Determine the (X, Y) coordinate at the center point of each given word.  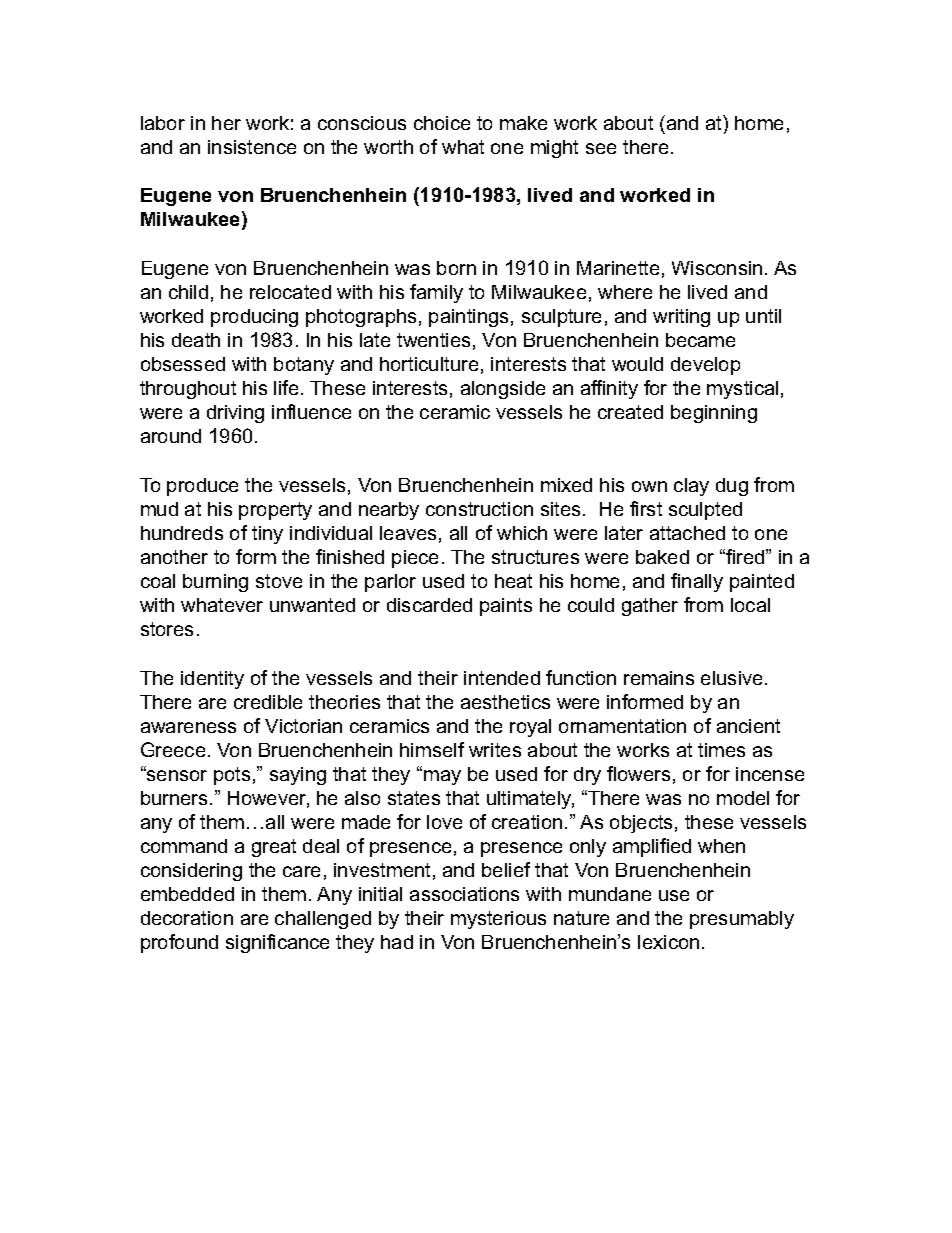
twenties (433, 340)
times (721, 750)
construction (479, 509)
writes (495, 750)
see (601, 148)
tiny (267, 535)
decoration (187, 918)
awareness (188, 727)
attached (687, 533)
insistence (252, 147)
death (196, 340)
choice (442, 123)
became (700, 340)
